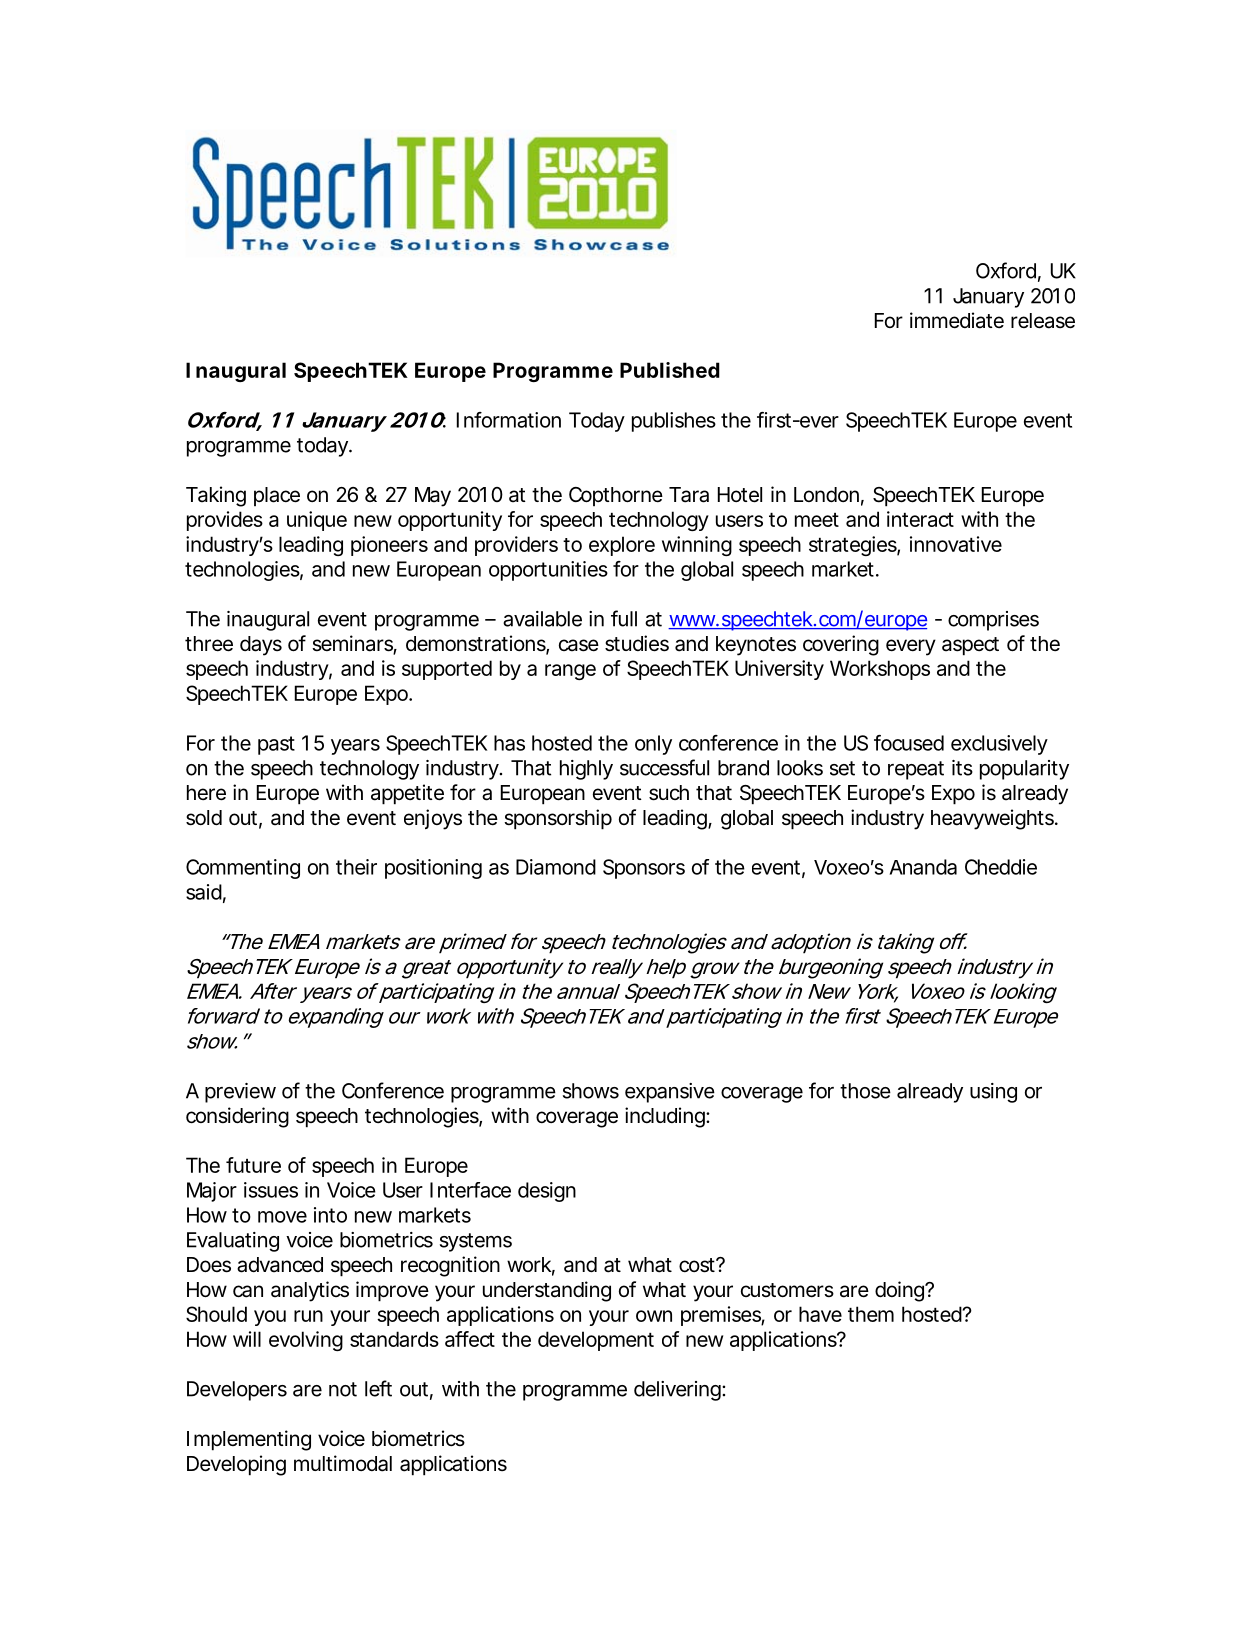 This image has height=1630, width=1260. I want to click on Ananda, so click(923, 867).
